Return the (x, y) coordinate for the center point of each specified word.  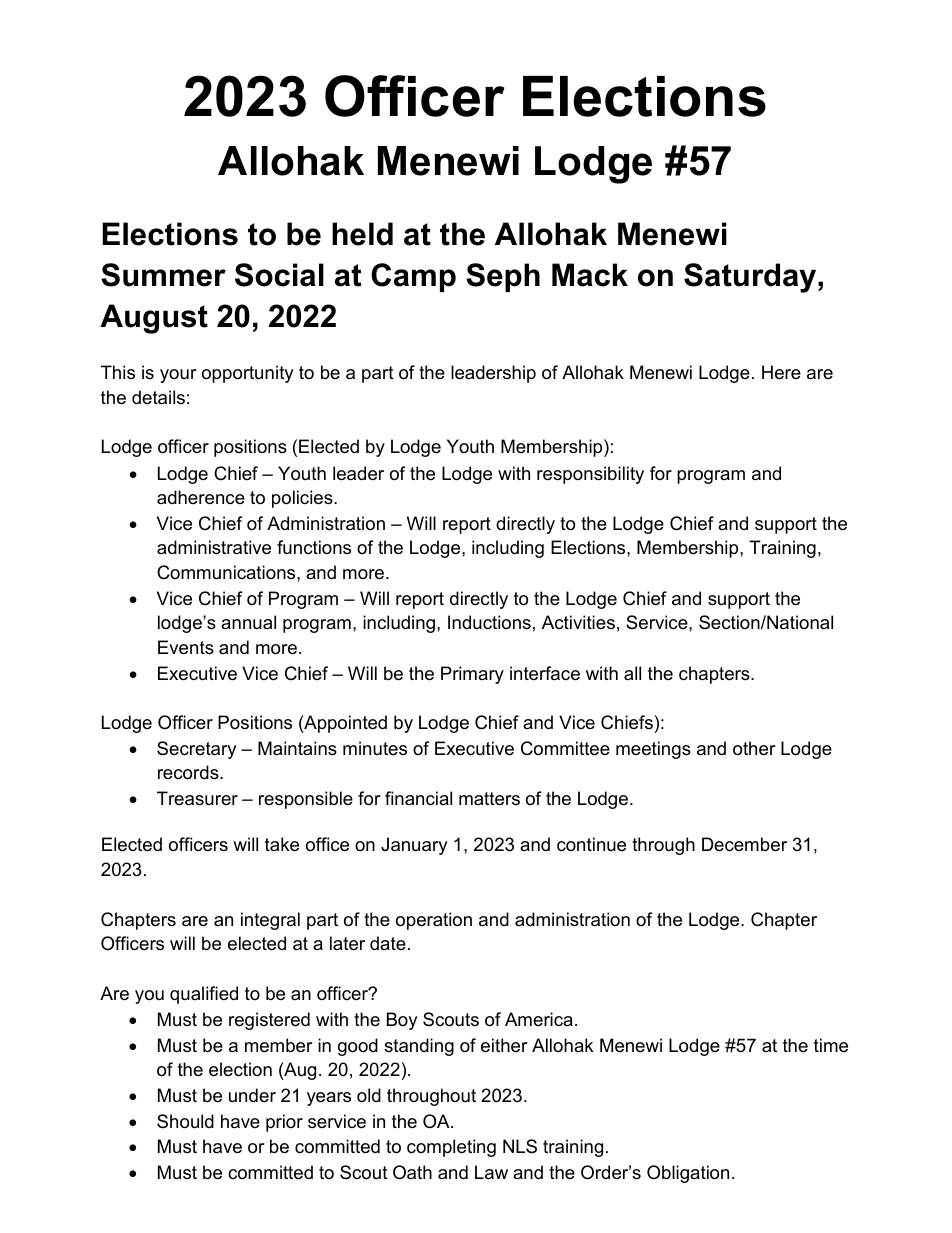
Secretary (197, 750)
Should (185, 1121)
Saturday (751, 278)
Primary (472, 675)
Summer (163, 275)
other (754, 748)
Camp (413, 277)
